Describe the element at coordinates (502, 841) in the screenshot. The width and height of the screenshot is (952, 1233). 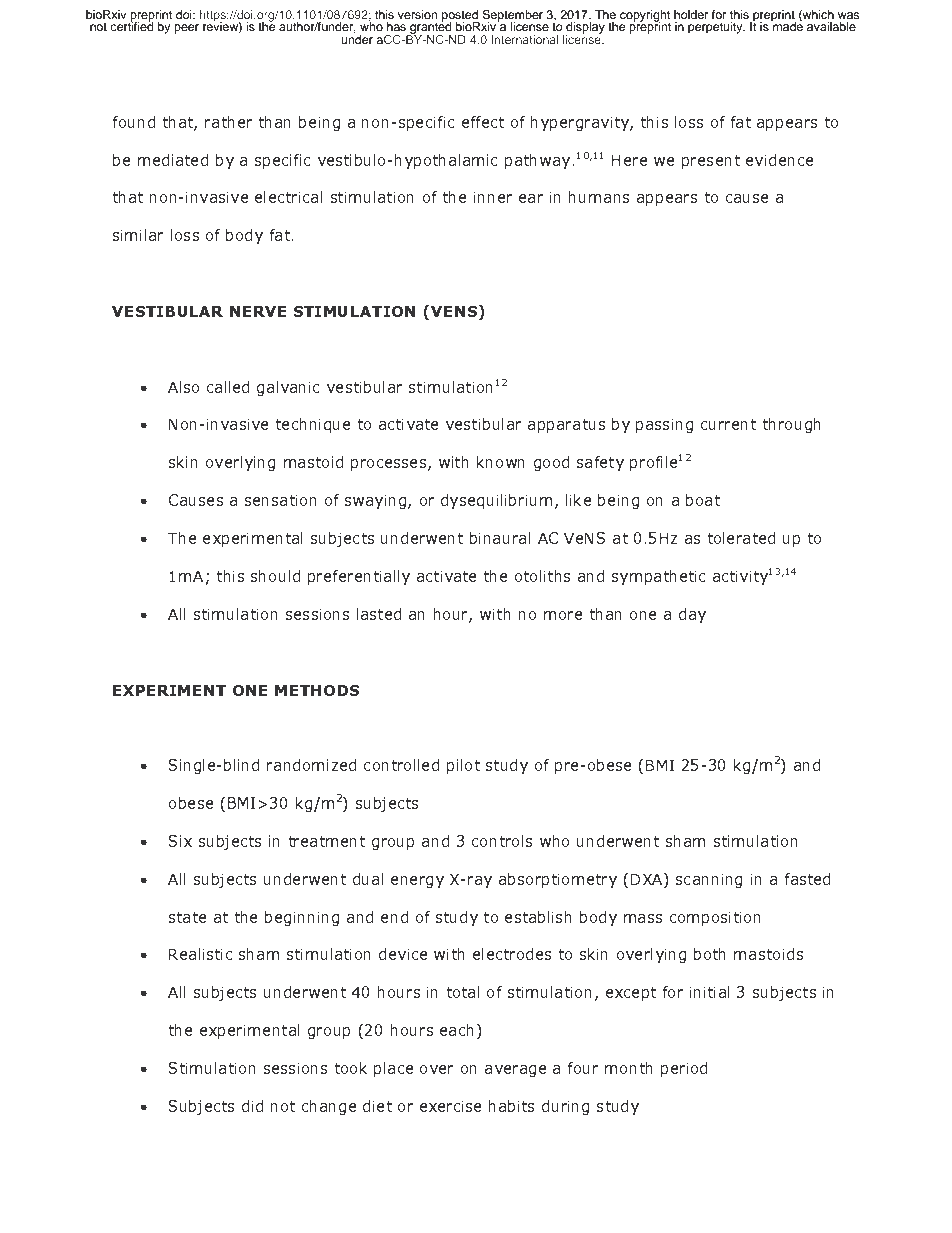
I see `controls` at that location.
